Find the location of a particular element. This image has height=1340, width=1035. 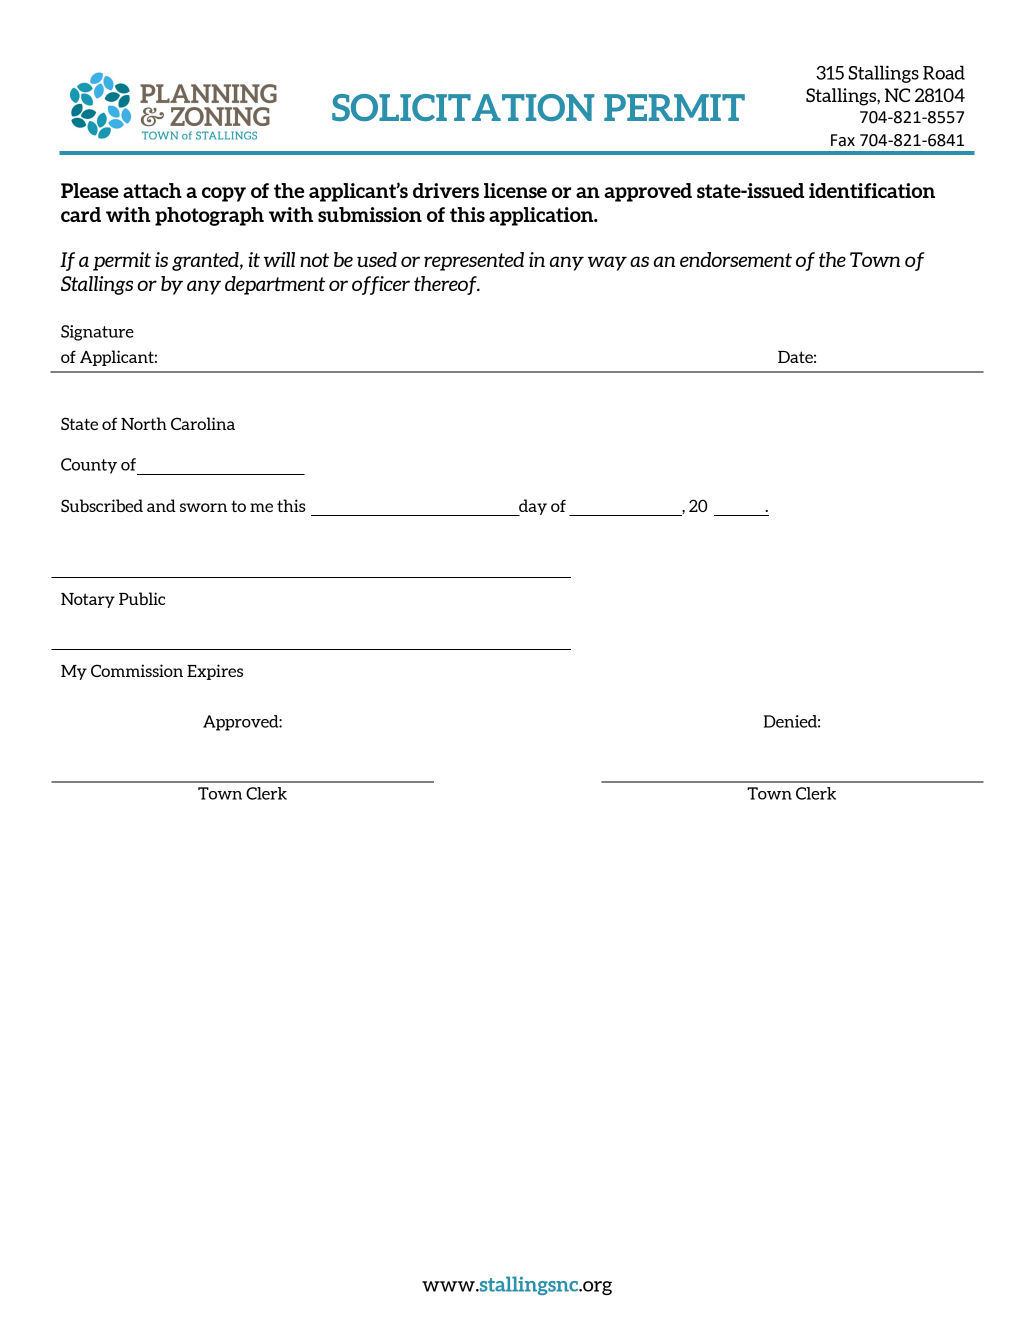

Signature is located at coordinates (97, 333).
